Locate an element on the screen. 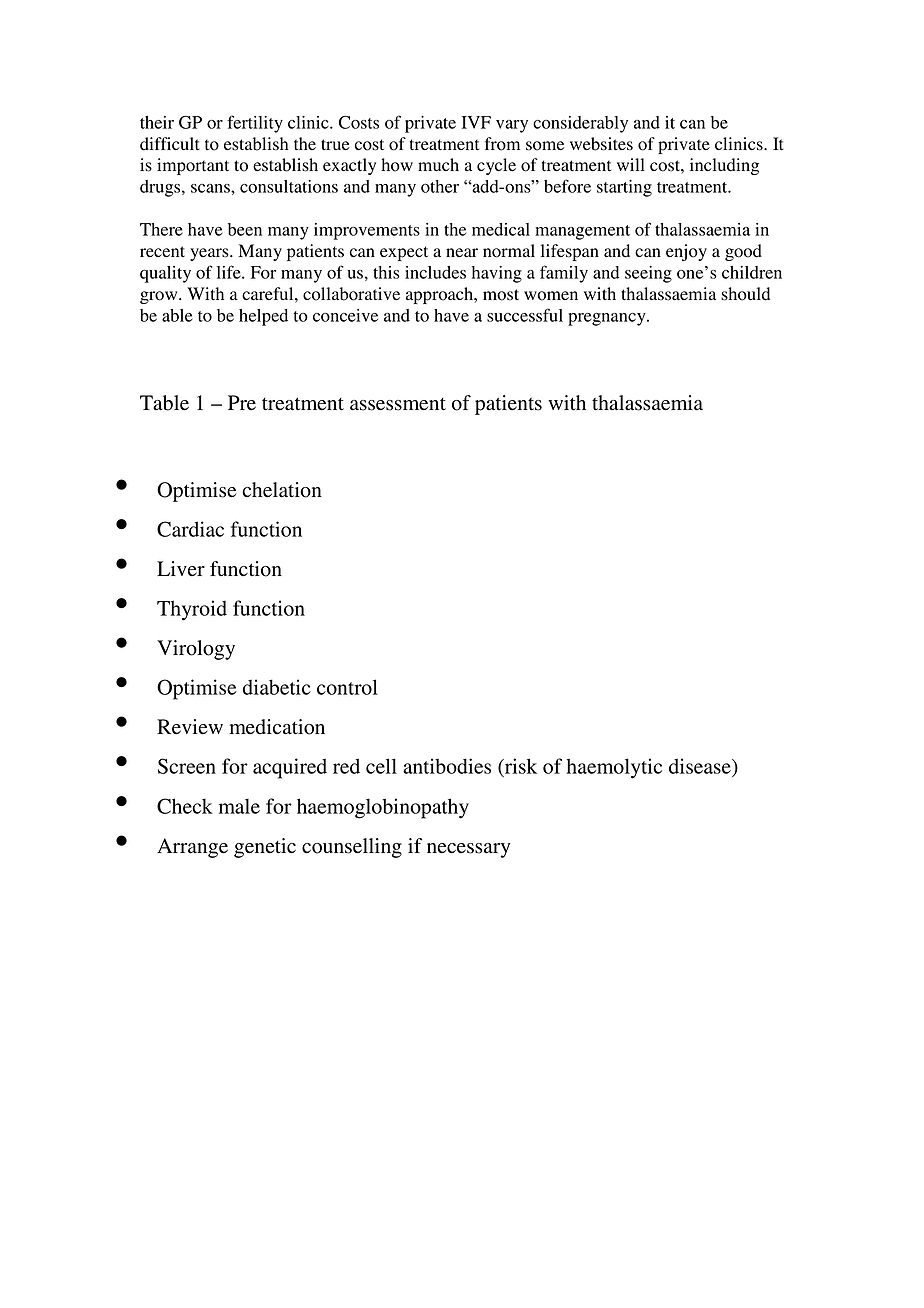 The image size is (924, 1308). male is located at coordinates (239, 806).
